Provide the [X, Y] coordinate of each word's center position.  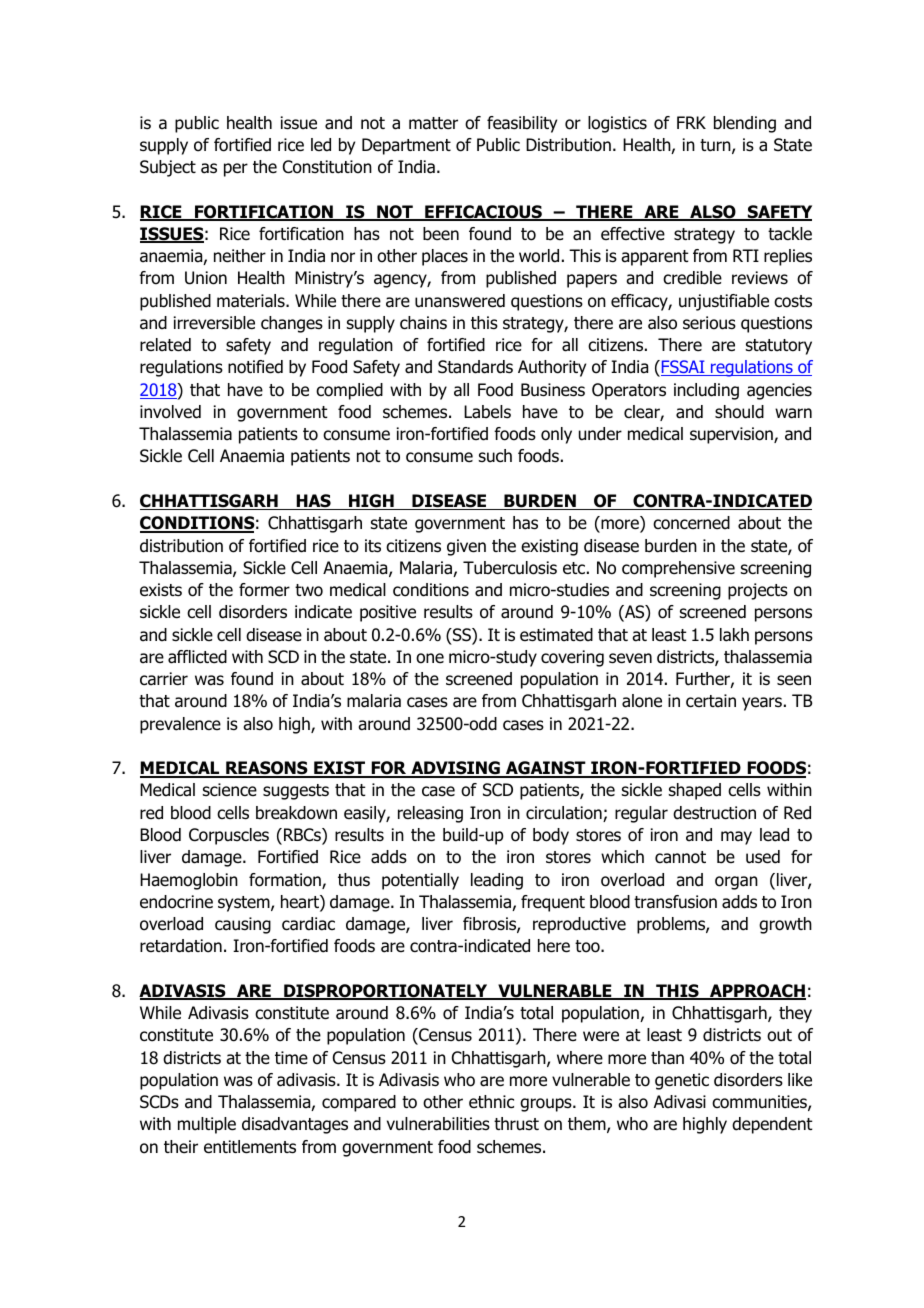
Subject [168, 168]
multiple [207, 1125]
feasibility [522, 124]
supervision [732, 435]
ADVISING [455, 769]
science [230, 790]
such [495, 455]
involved [170, 412]
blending [745, 124]
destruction [714, 813]
